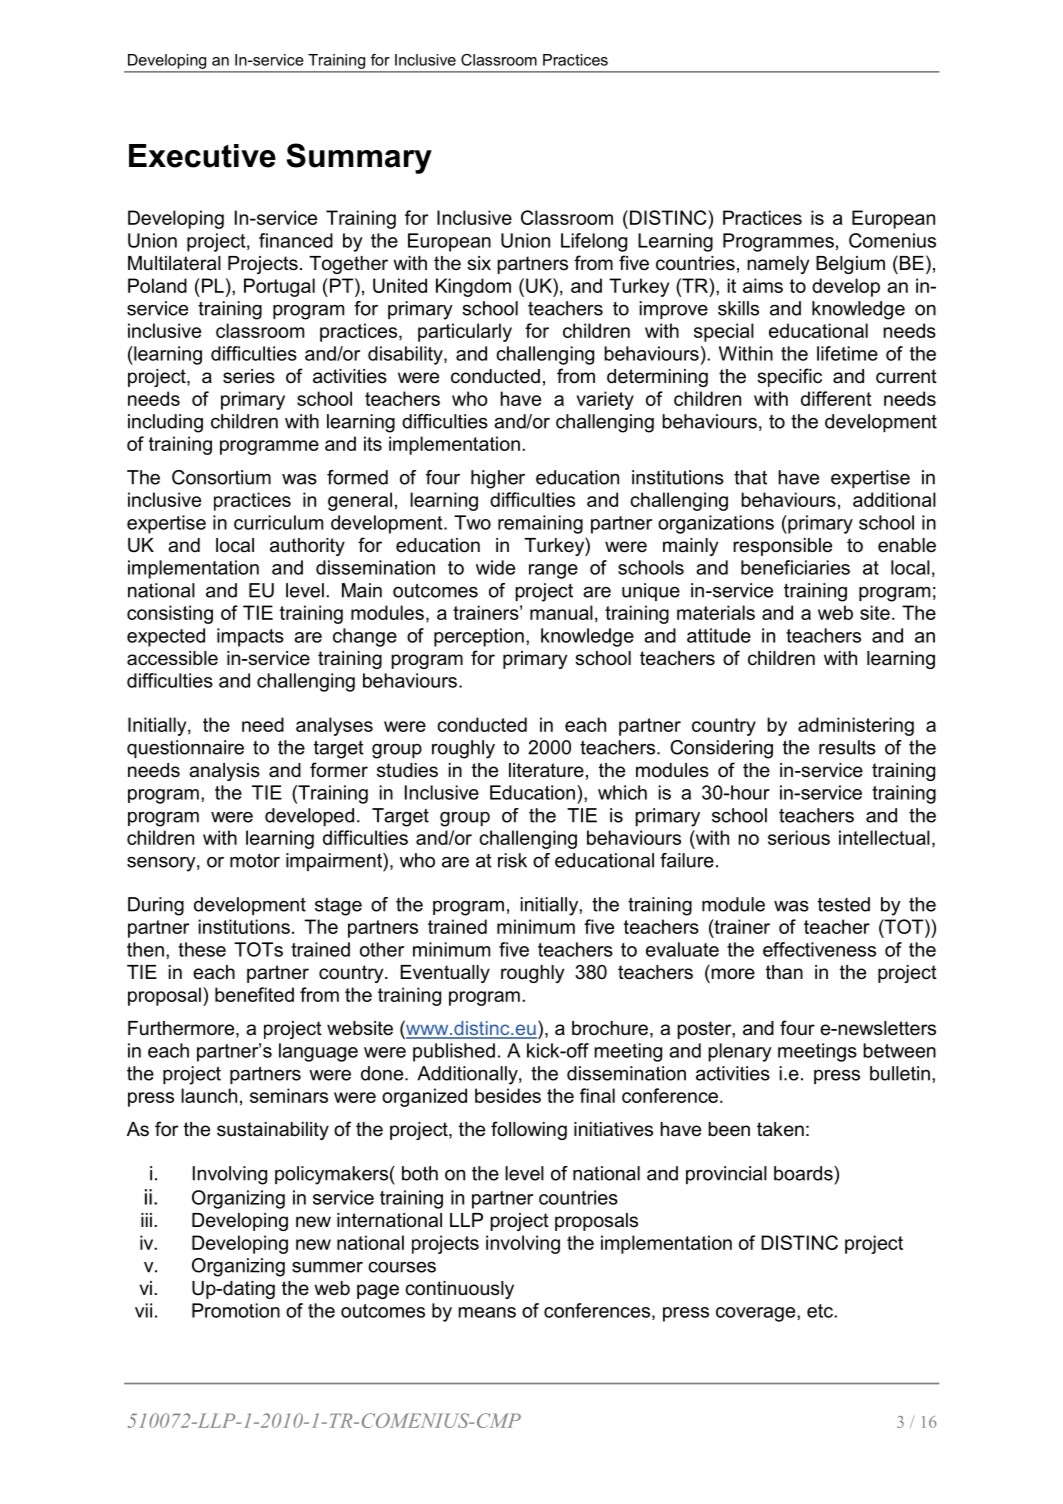 The height and width of the screenshot is (1504, 1063). I want to click on these, so click(202, 949).
